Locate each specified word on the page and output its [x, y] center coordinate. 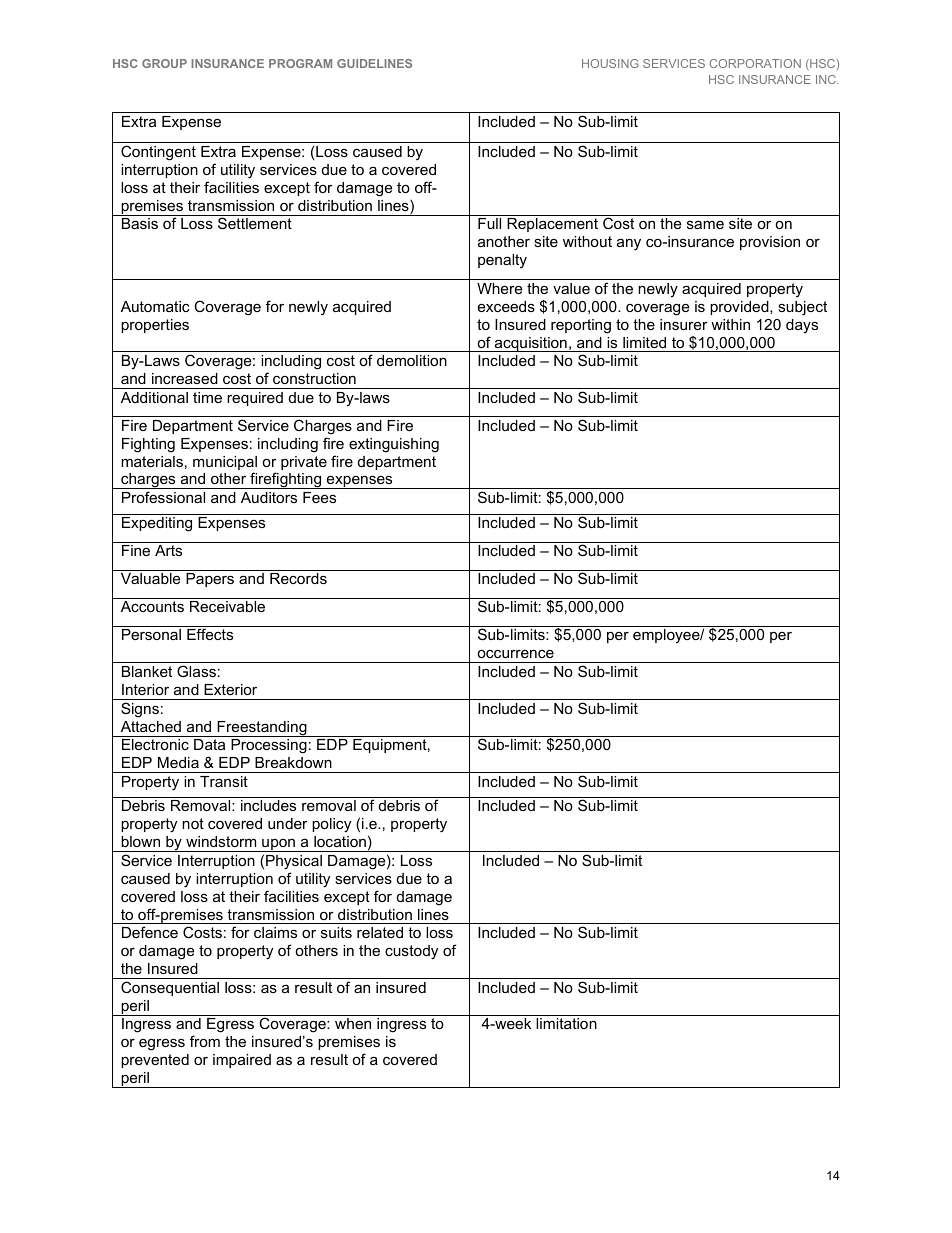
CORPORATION [755, 63]
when [353, 1023]
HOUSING [610, 63]
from [205, 1041]
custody [411, 952]
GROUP [164, 63]
